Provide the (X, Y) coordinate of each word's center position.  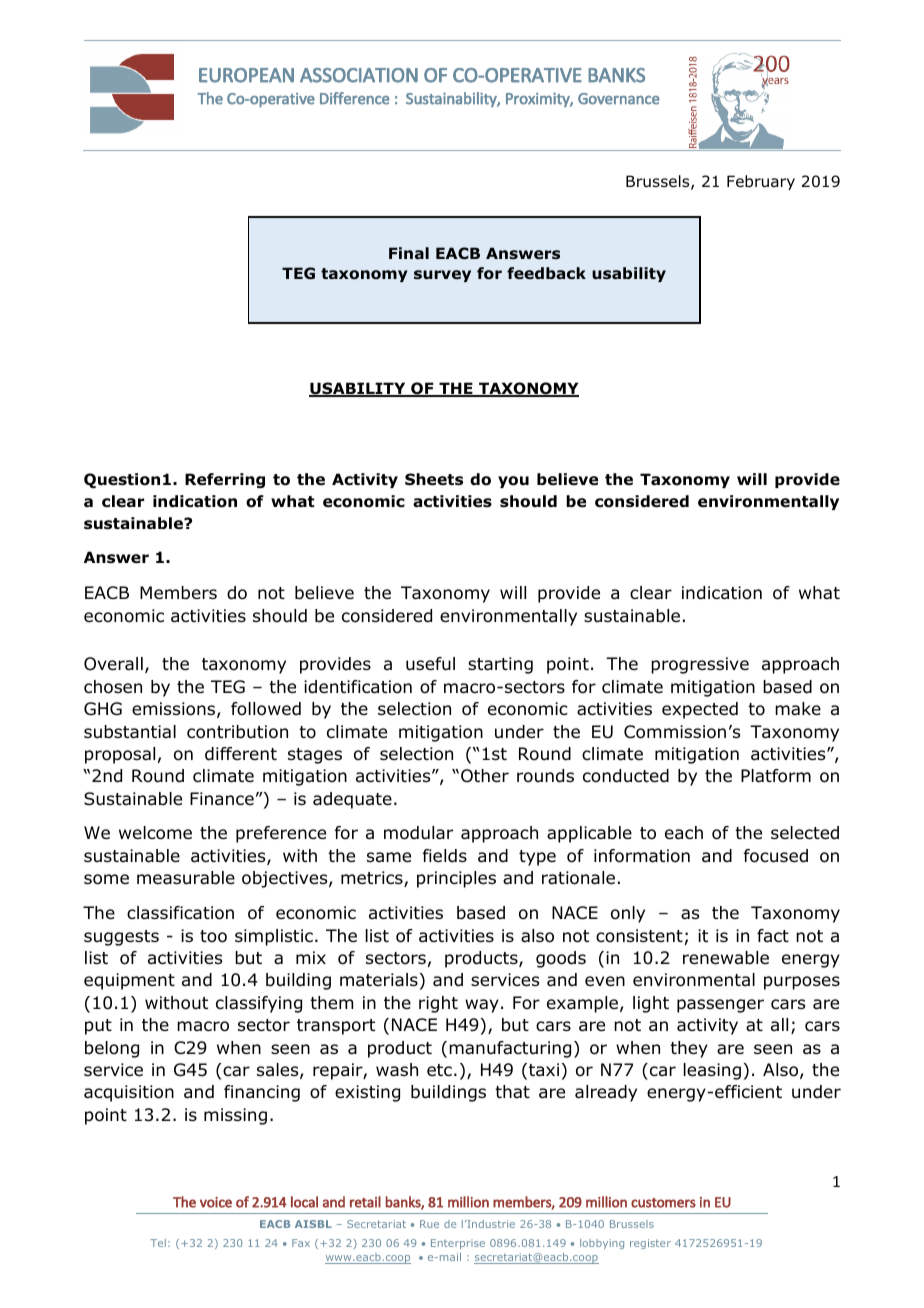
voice (216, 1202)
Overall (113, 664)
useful (430, 664)
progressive (700, 665)
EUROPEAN (246, 75)
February (761, 182)
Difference (355, 98)
